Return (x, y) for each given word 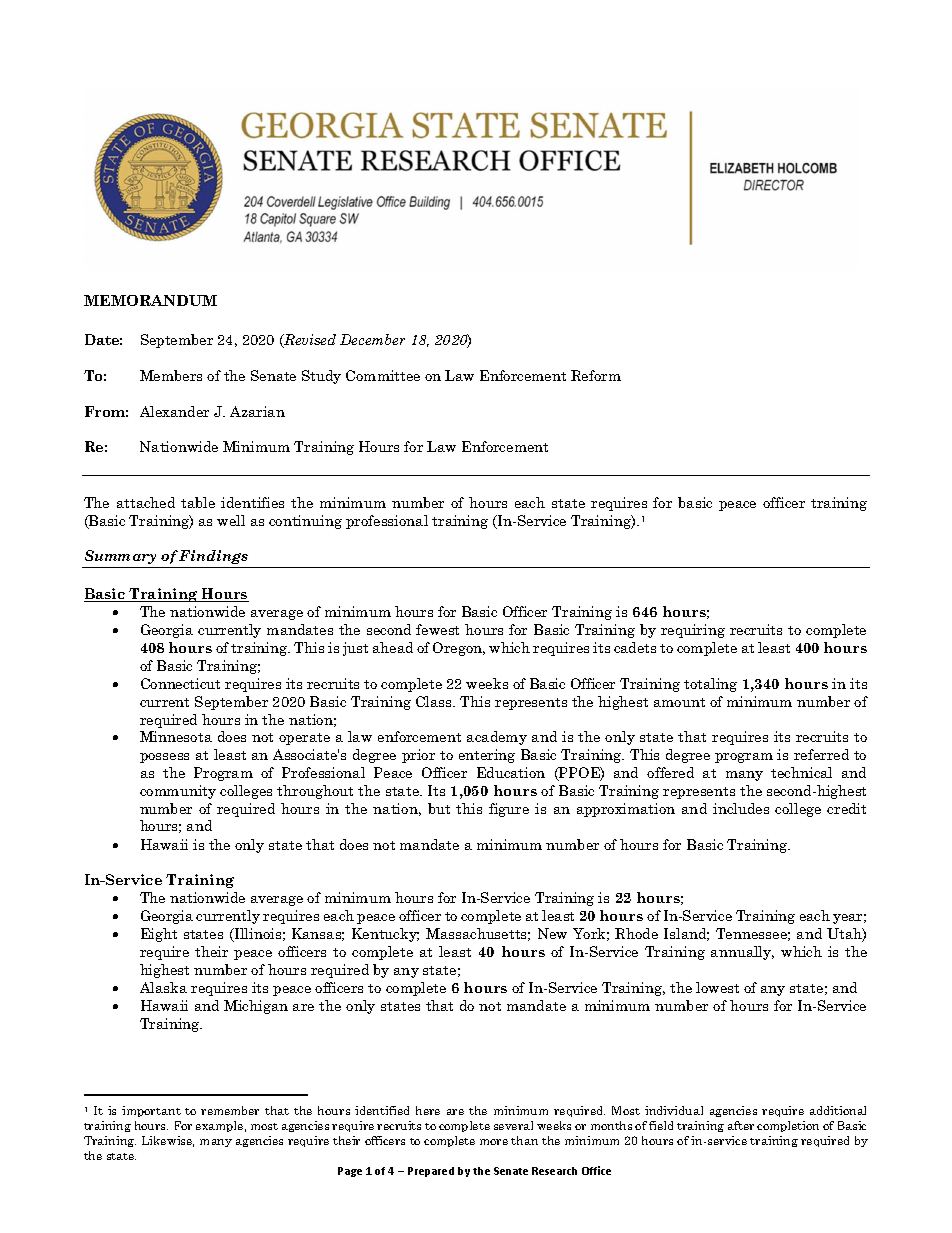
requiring (693, 631)
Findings (213, 557)
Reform (596, 375)
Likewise (168, 1141)
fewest (437, 629)
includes (741, 808)
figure (509, 810)
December (372, 339)
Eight (159, 935)
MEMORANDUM (150, 300)
